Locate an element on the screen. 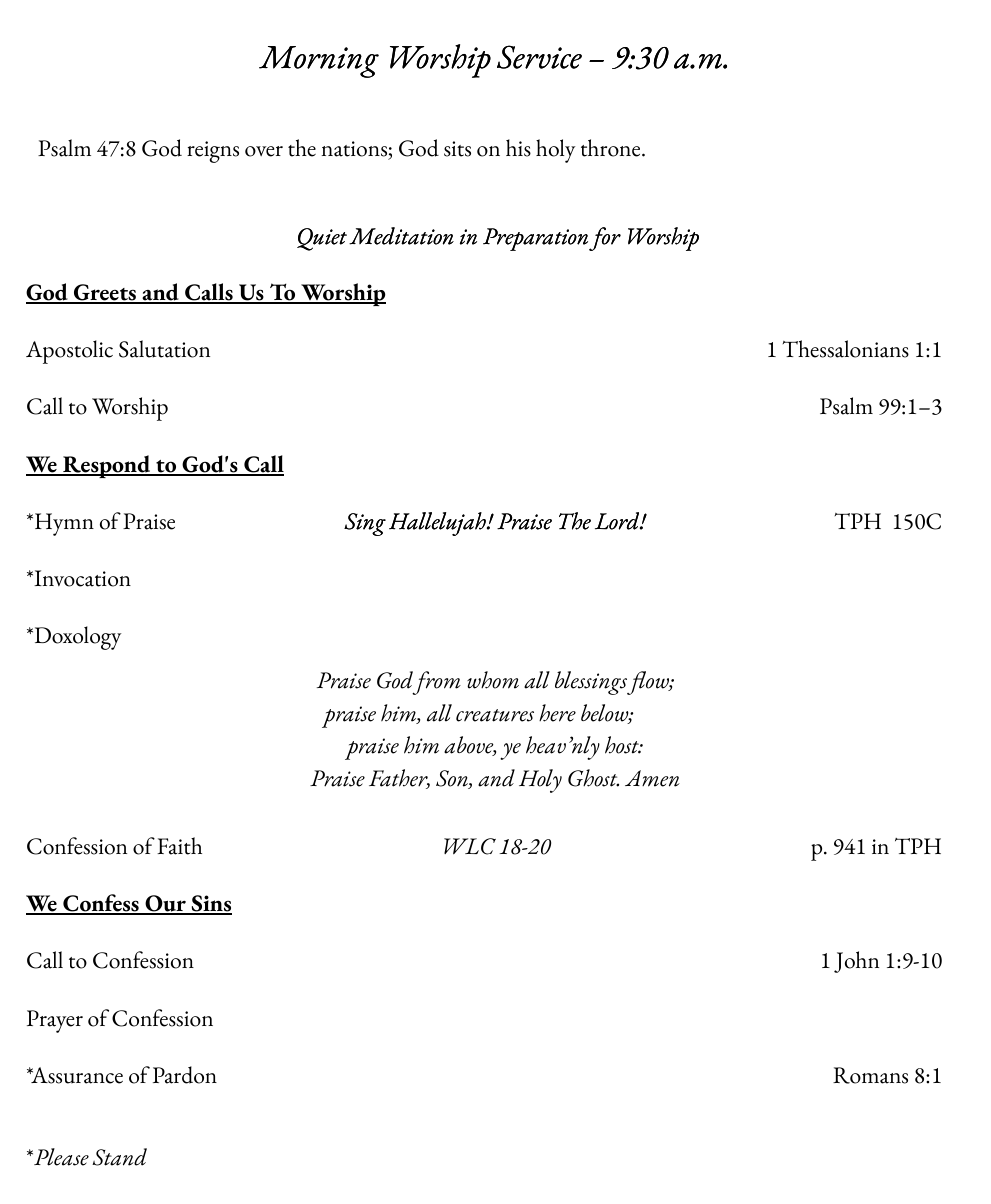  throne is located at coordinates (612, 148).
